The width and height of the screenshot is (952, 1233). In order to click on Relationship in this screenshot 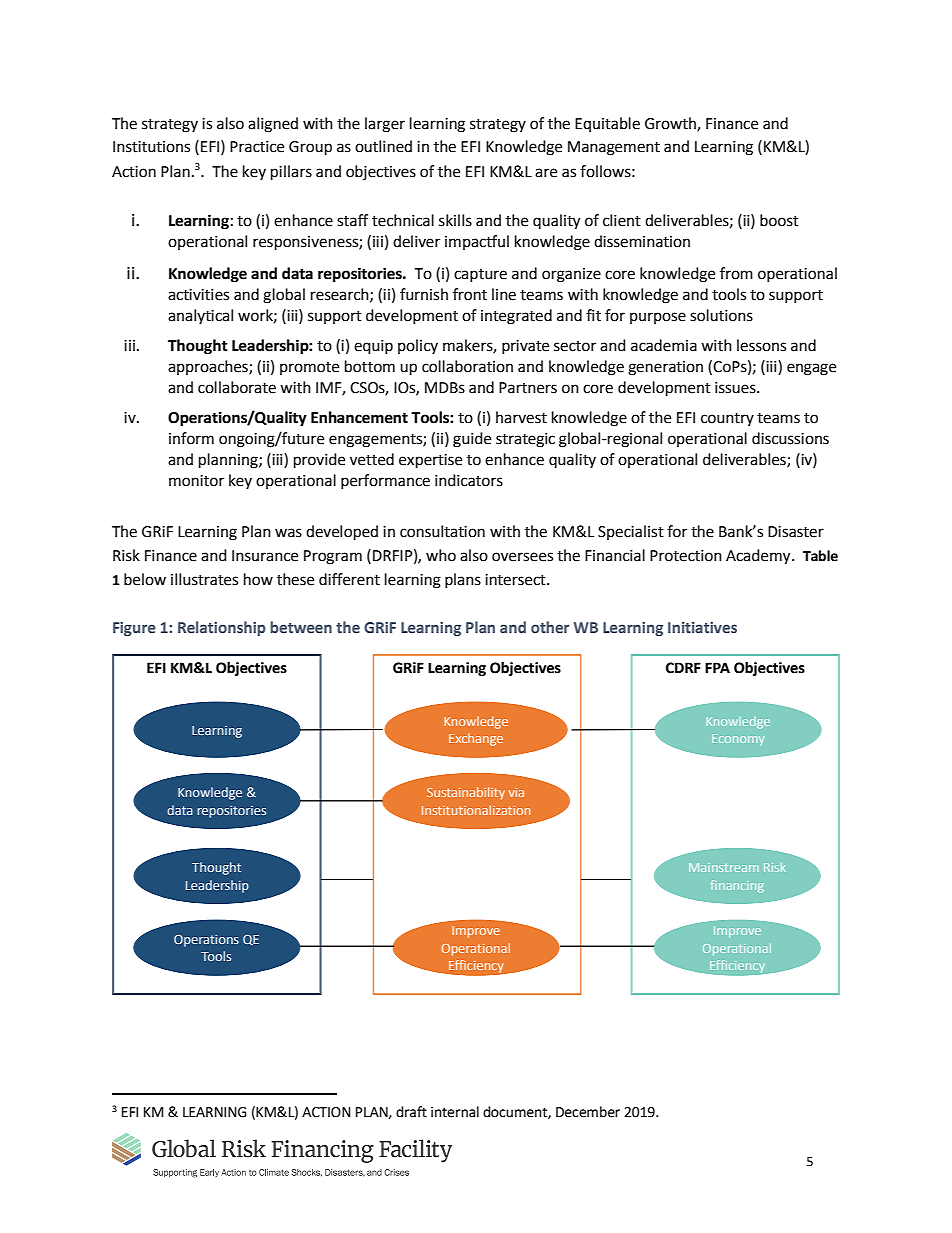, I will do `click(222, 628)`.
